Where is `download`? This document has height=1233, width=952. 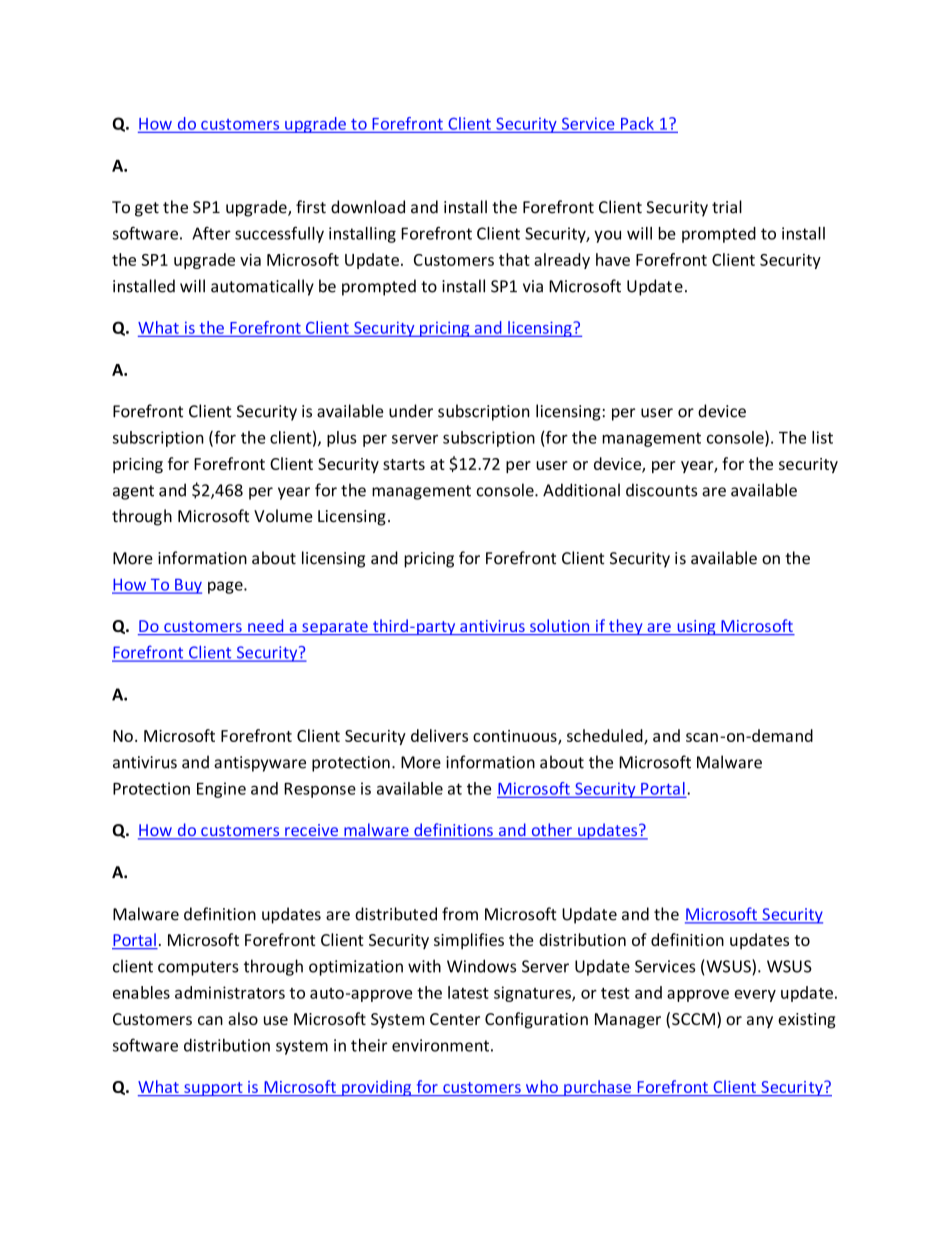
download is located at coordinates (368, 207).
